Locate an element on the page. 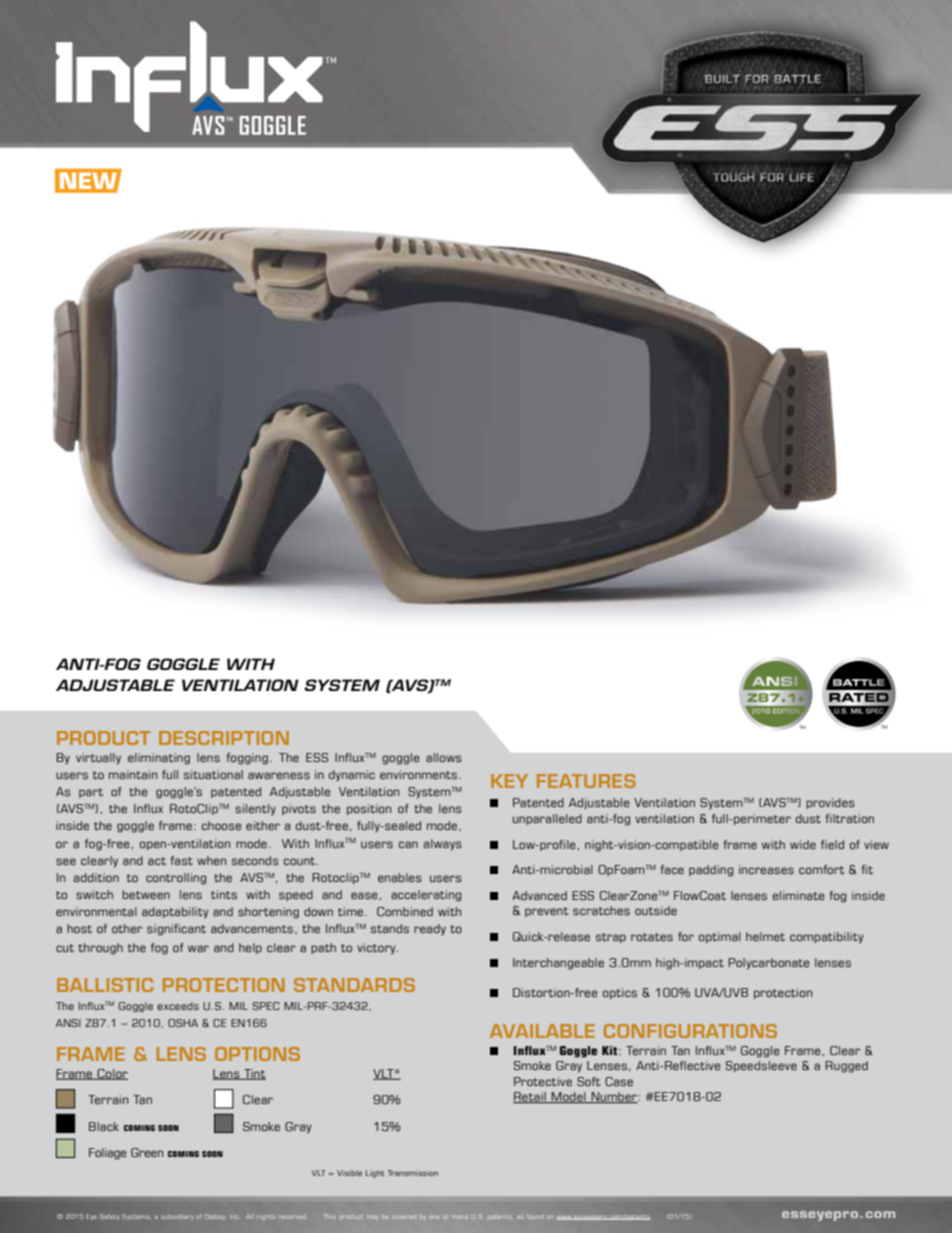  always is located at coordinates (442, 845).
